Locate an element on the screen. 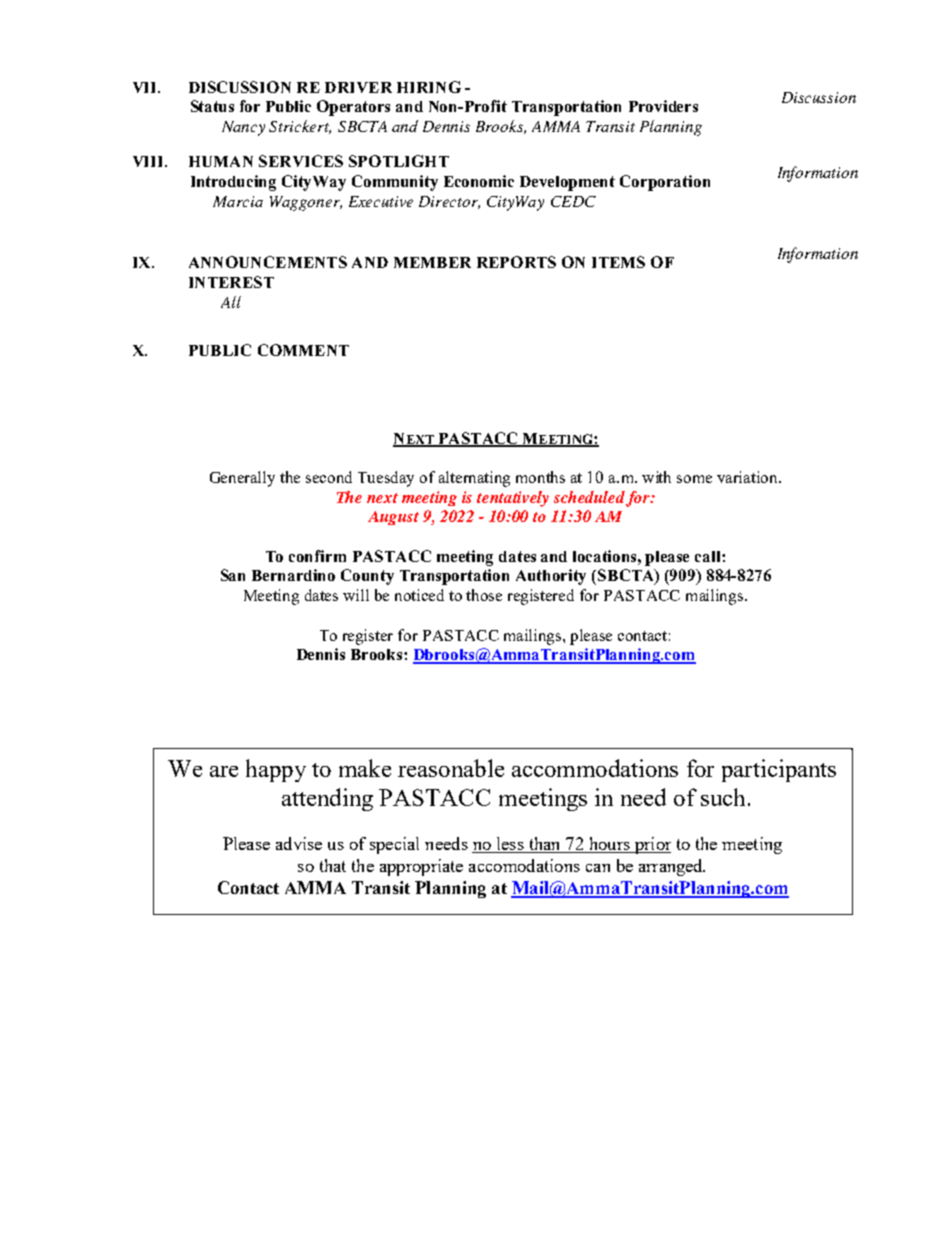 This screenshot has height=1233, width=952. participants is located at coordinates (779, 770).
